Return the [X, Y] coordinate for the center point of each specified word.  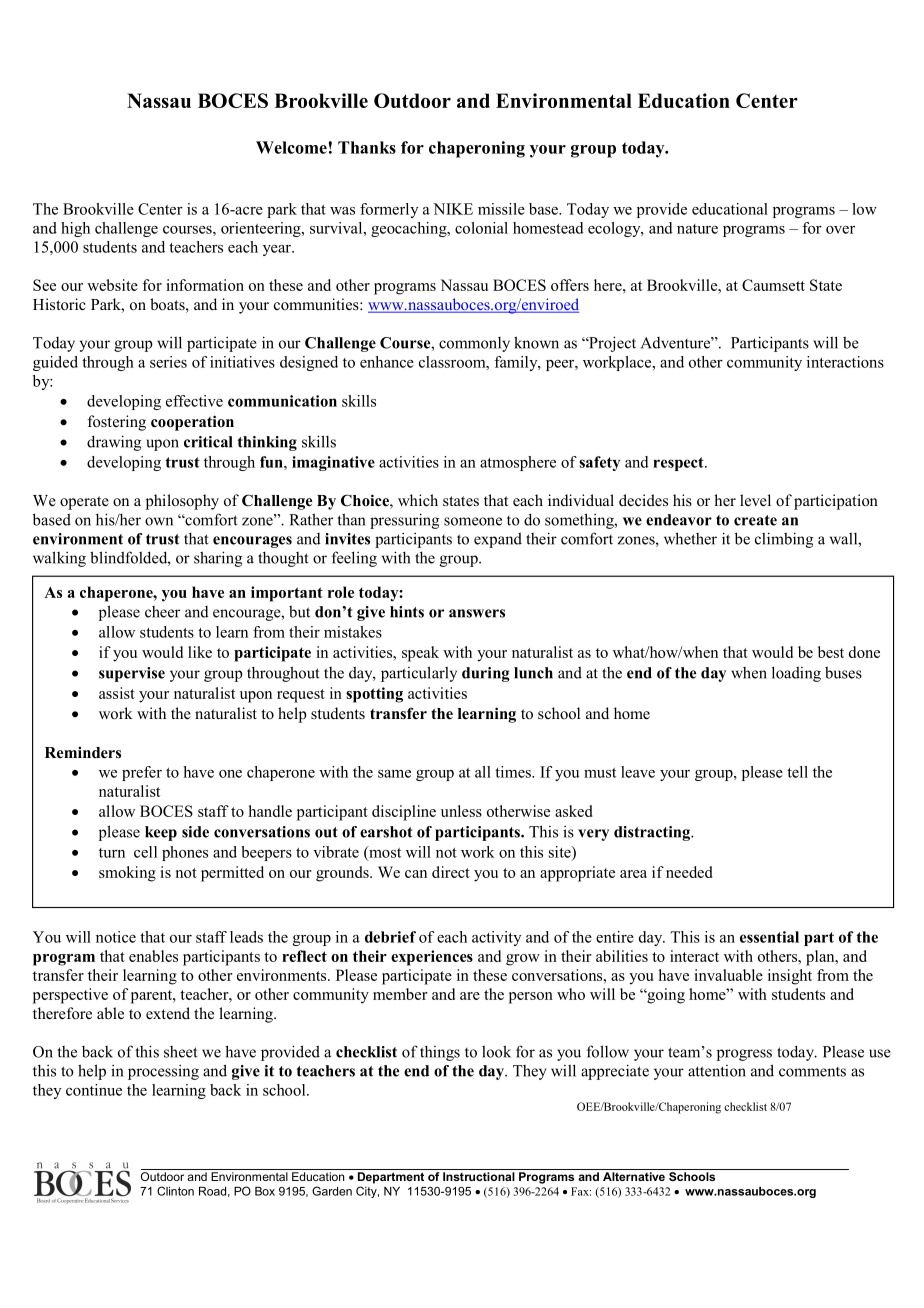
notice [116, 937]
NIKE [453, 209]
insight [790, 977]
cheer [162, 612]
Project [611, 344]
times [514, 772]
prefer [142, 773]
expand [498, 540]
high [75, 229]
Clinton [175, 1191]
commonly [474, 344]
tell [797, 772]
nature [697, 229]
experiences [432, 958]
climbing [784, 540]
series [168, 362]
